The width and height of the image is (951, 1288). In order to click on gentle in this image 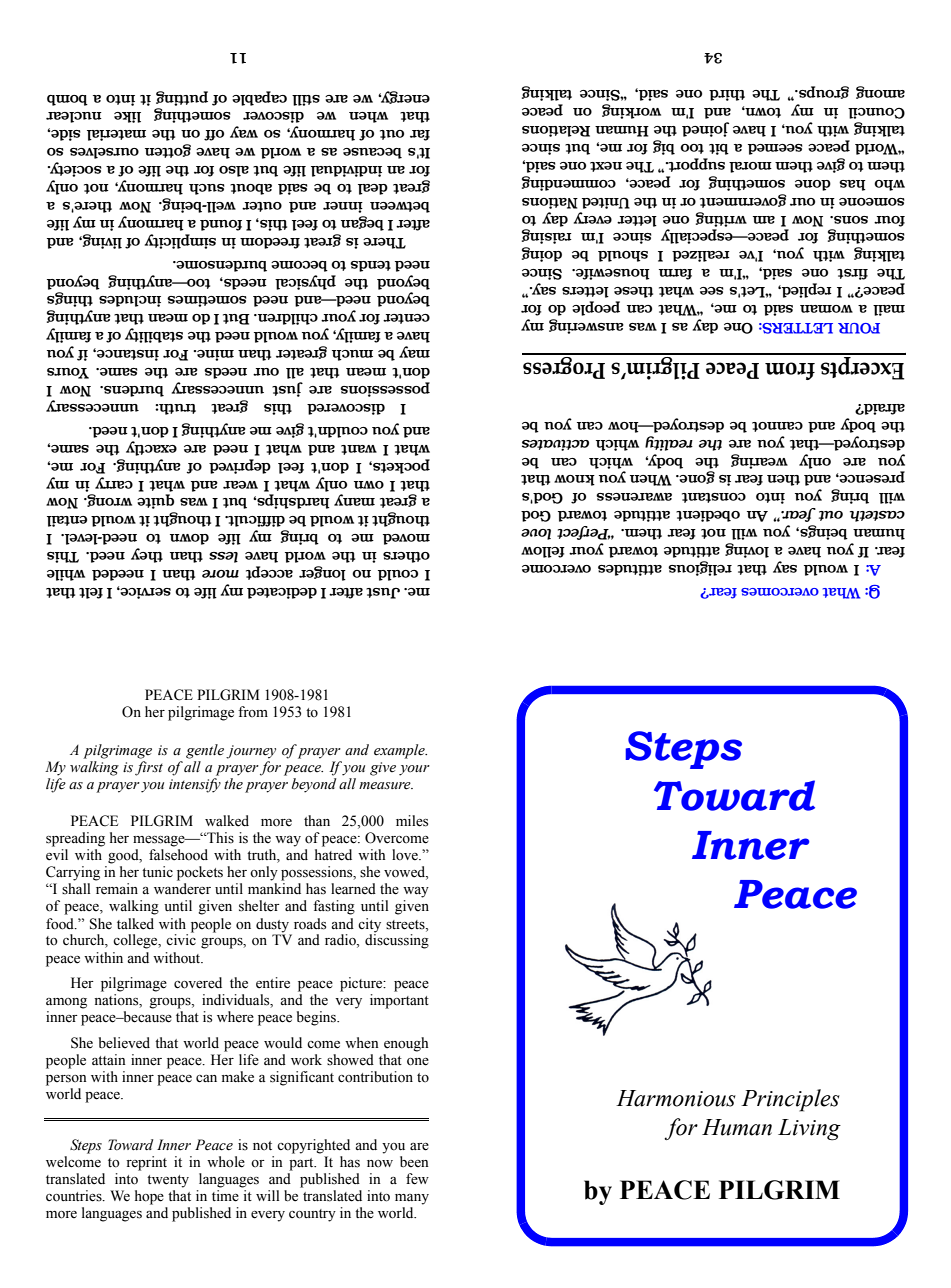, I will do `click(205, 751)`.
